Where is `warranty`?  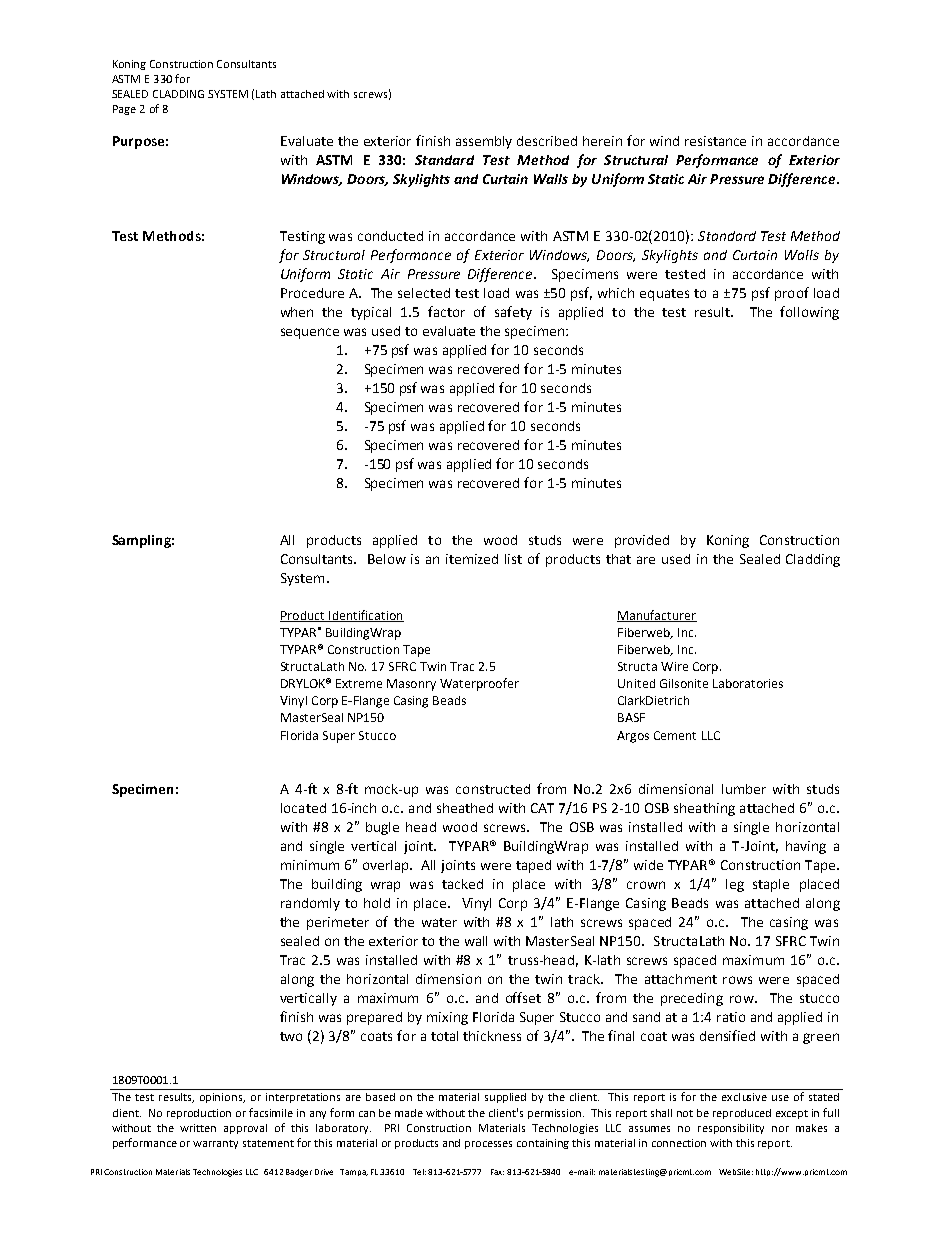
warranty is located at coordinates (215, 1144).
